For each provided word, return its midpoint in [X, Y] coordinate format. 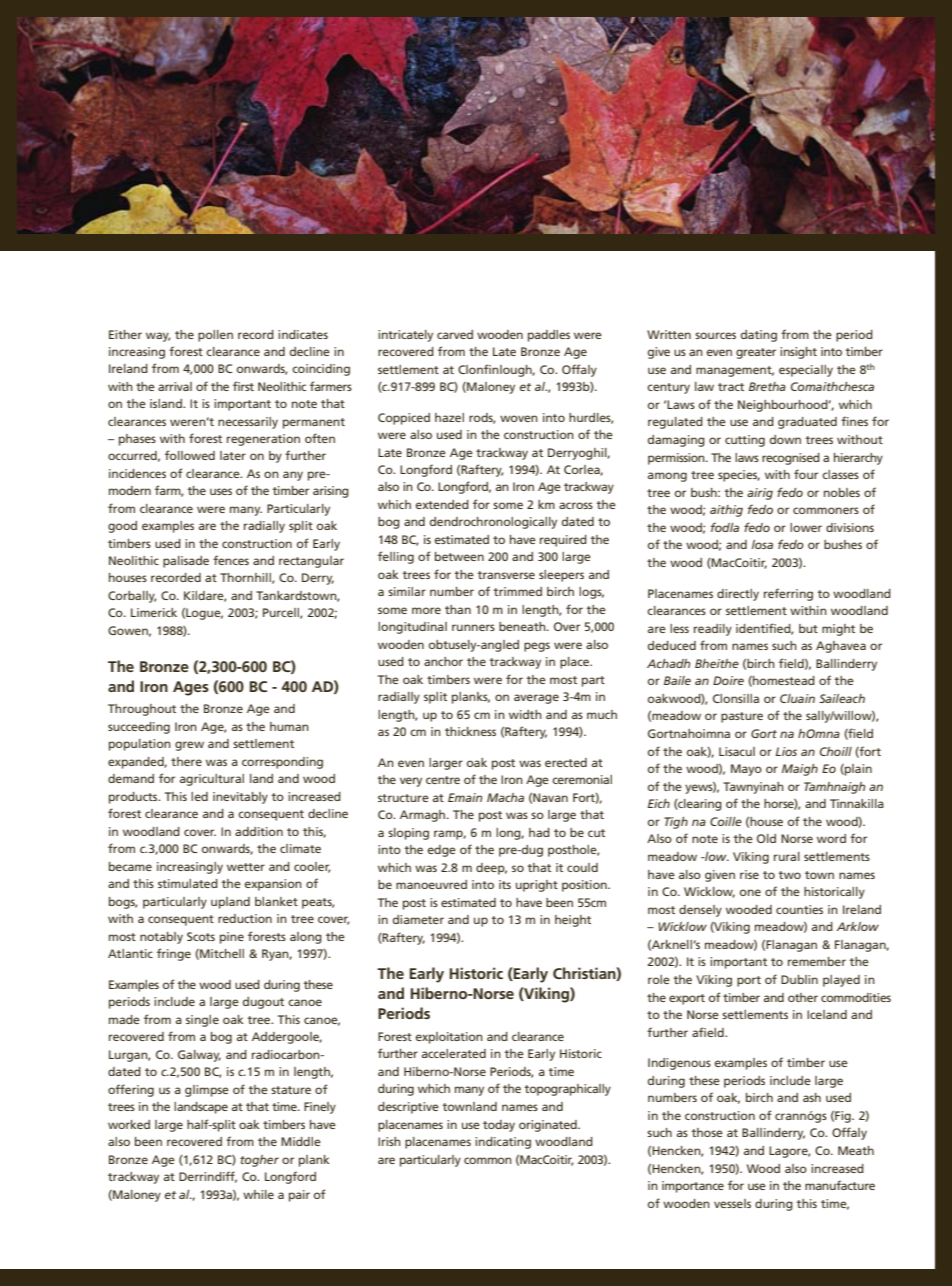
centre [443, 780]
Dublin [799, 979]
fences [231, 560]
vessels [732, 1203]
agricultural [212, 780]
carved [455, 334]
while [258, 1194]
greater [756, 353]
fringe [174, 954]
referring [788, 594]
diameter [418, 919]
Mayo [746, 770]
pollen [215, 336]
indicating [503, 1143]
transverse [506, 575]
